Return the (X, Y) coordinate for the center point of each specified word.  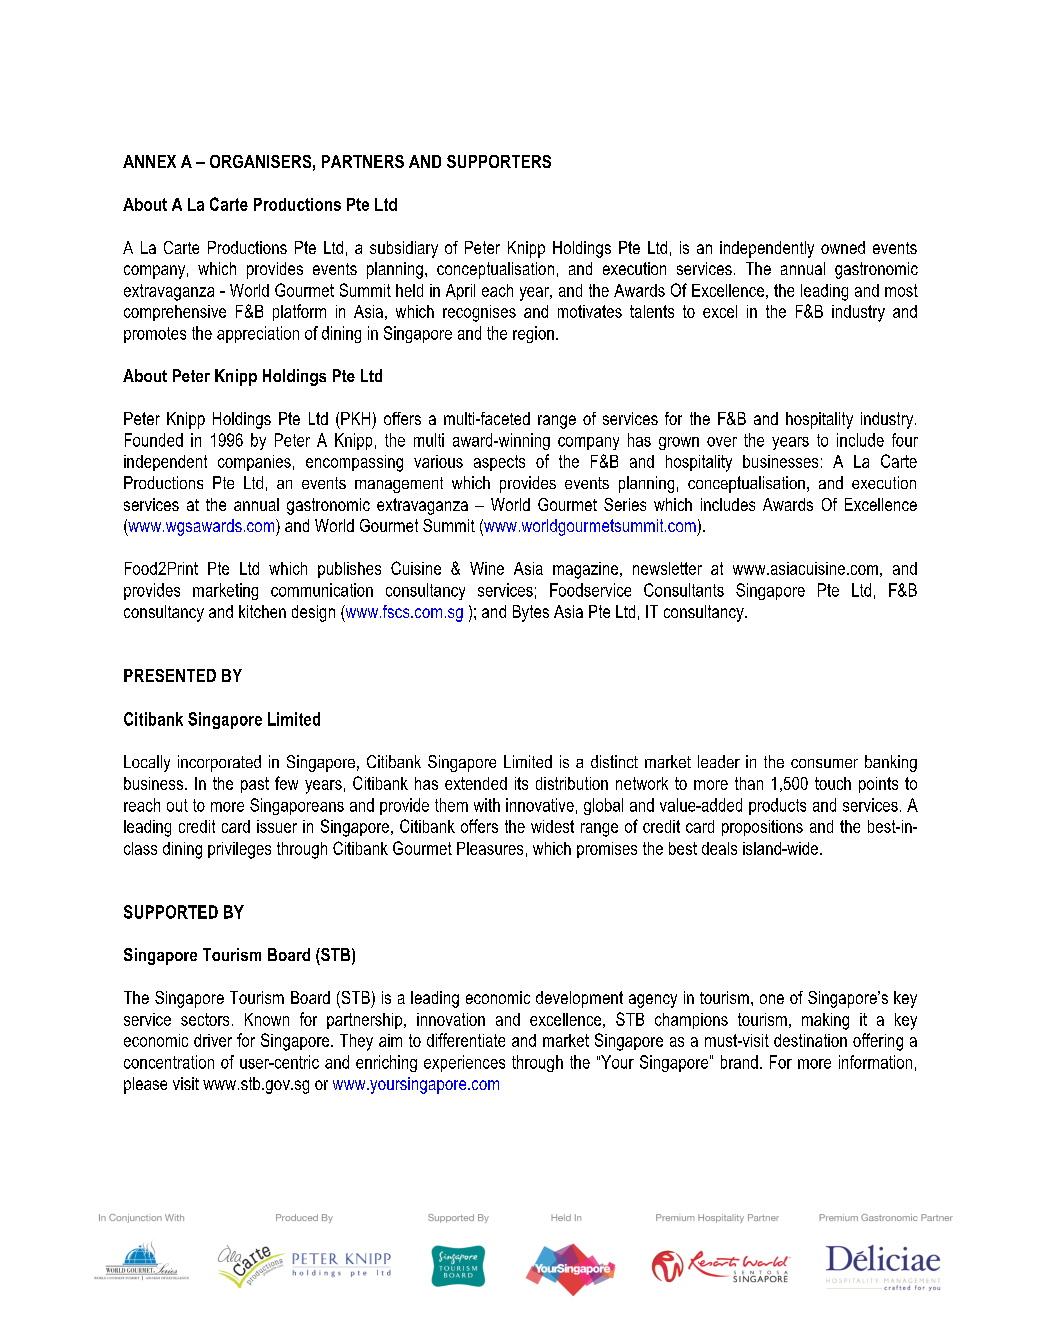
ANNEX (149, 161)
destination (810, 1040)
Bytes (531, 613)
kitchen (262, 611)
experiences (464, 1063)
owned (843, 247)
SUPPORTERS (499, 161)
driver (213, 1040)
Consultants (684, 590)
